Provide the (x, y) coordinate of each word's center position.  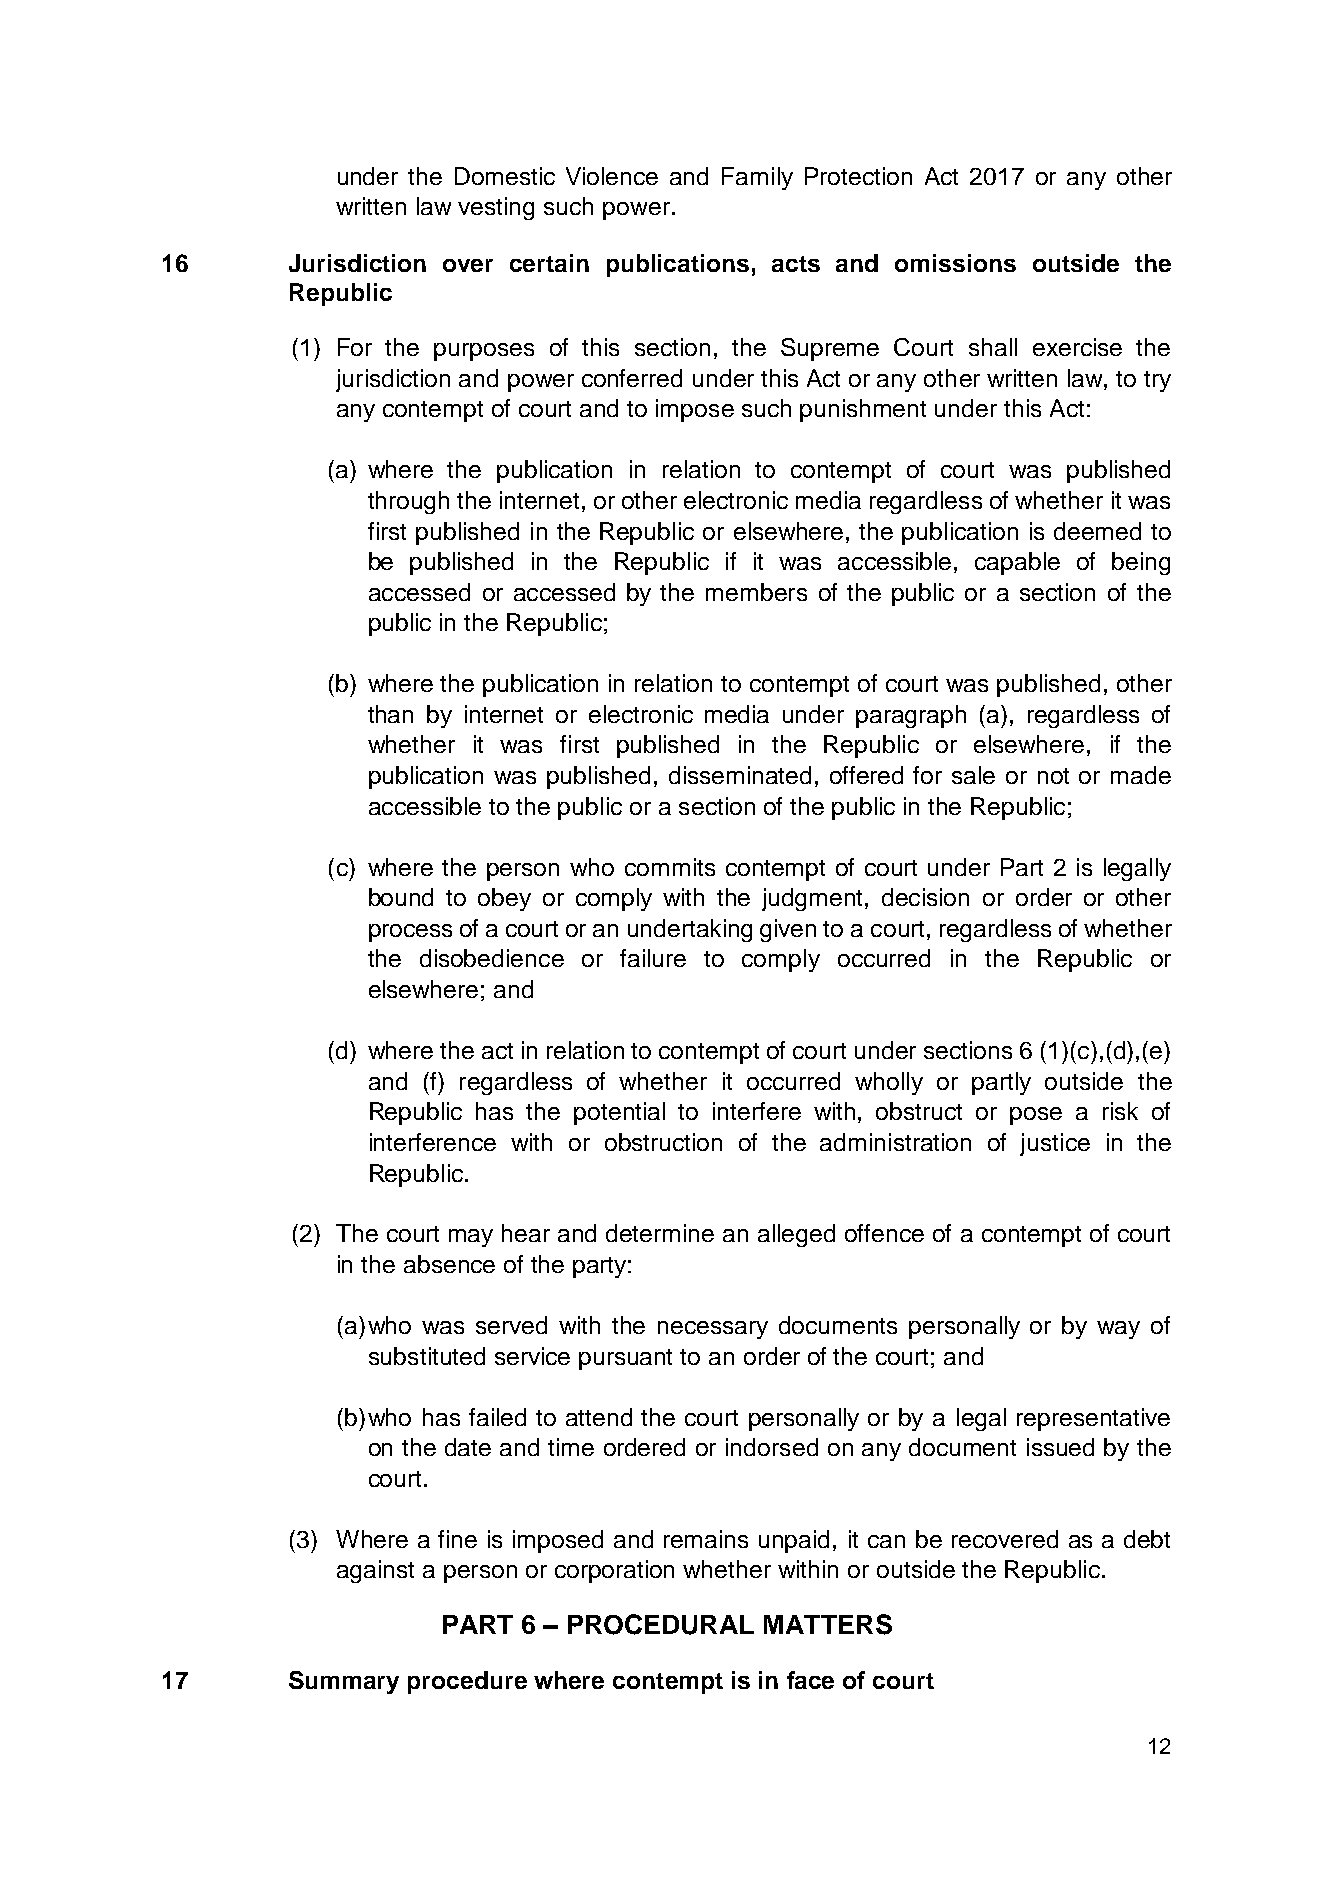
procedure (467, 1682)
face (810, 1680)
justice (1055, 1144)
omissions (955, 263)
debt (1147, 1539)
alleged (796, 1235)
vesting (496, 208)
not (1053, 776)
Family (757, 178)
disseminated (740, 775)
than (390, 714)
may (471, 1238)
